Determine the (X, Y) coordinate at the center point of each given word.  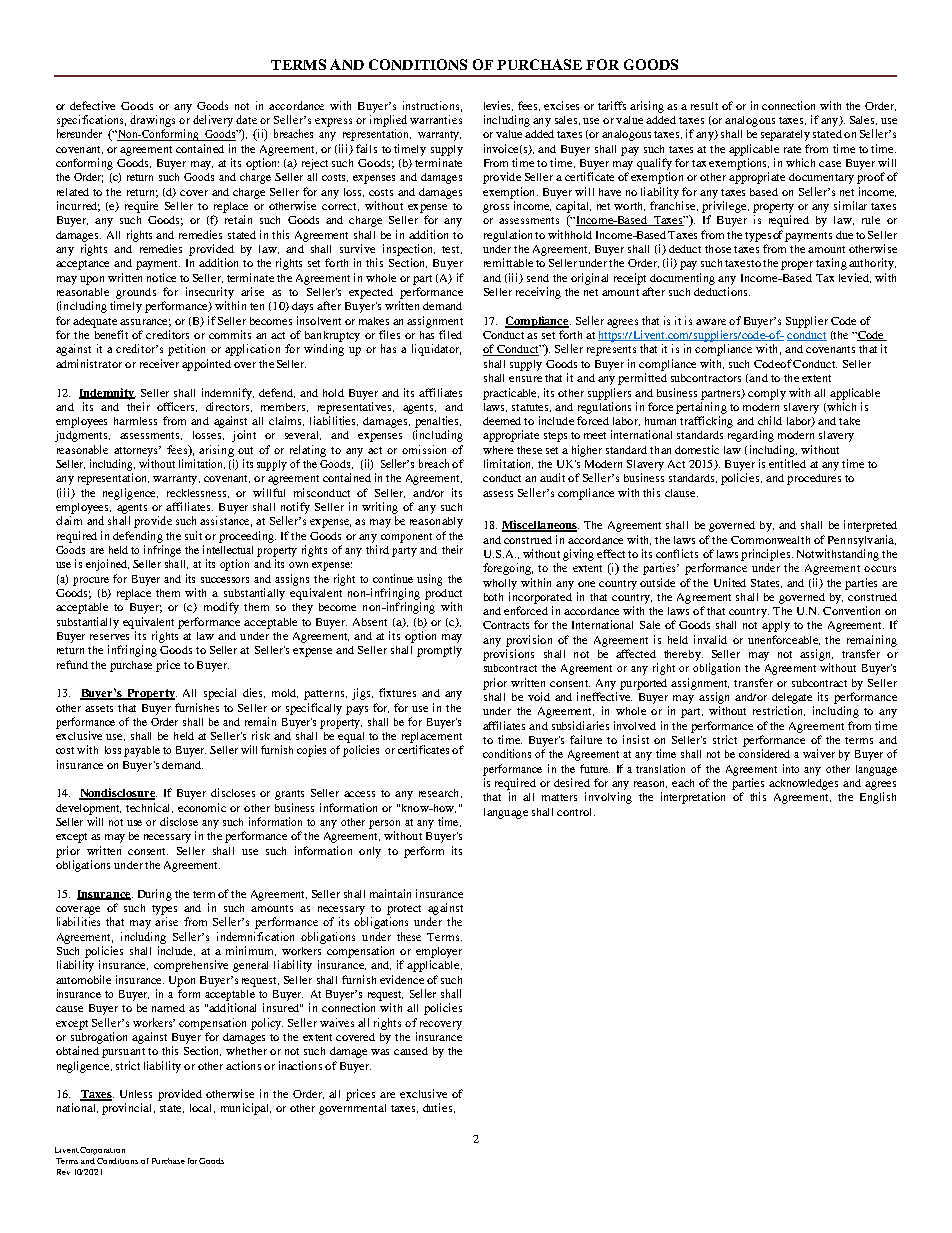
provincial (128, 1109)
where (498, 450)
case (830, 164)
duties (439, 1108)
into (791, 768)
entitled (787, 463)
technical (149, 808)
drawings (152, 121)
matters (559, 797)
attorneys (137, 451)
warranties (436, 119)
